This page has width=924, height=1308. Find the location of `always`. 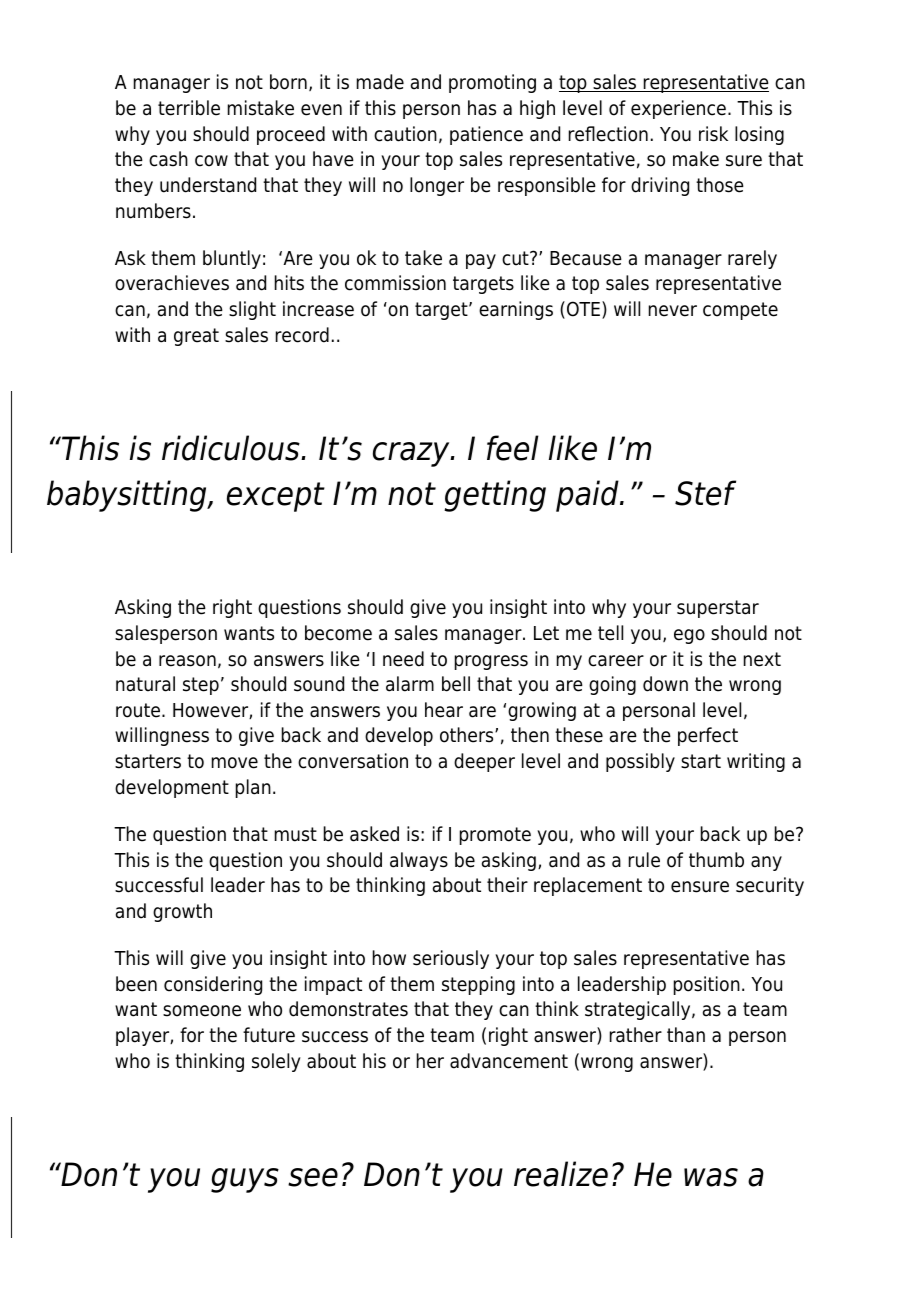

always is located at coordinates (419, 861).
